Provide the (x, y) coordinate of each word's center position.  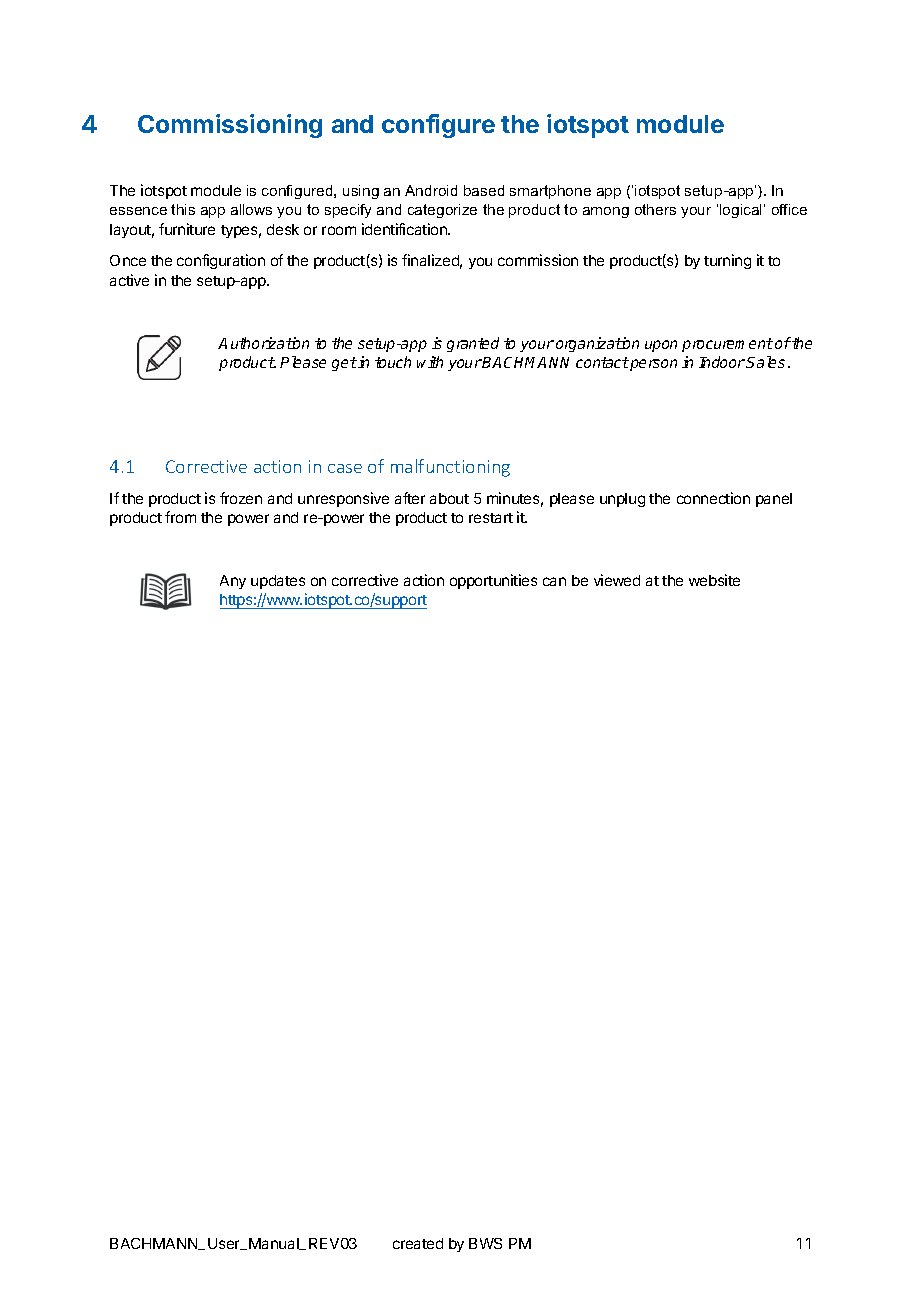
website (714, 580)
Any (233, 582)
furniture (187, 229)
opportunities (493, 581)
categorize (442, 211)
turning (727, 261)
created (418, 1243)
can (554, 581)
